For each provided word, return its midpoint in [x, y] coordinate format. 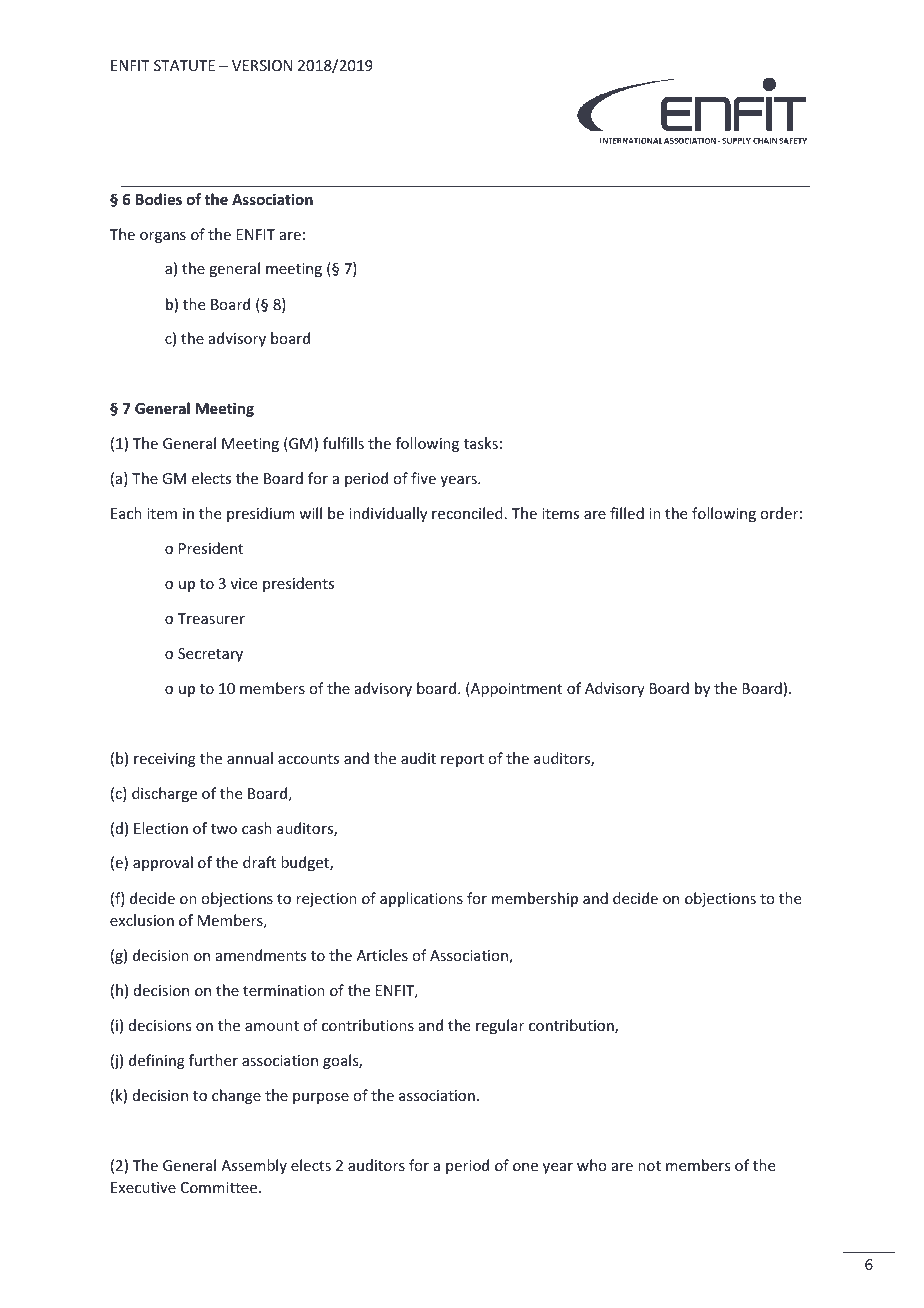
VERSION [262, 65]
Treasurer [211, 618]
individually [388, 514]
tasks [481, 443]
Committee [220, 1187]
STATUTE [184, 65]
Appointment [515, 689]
